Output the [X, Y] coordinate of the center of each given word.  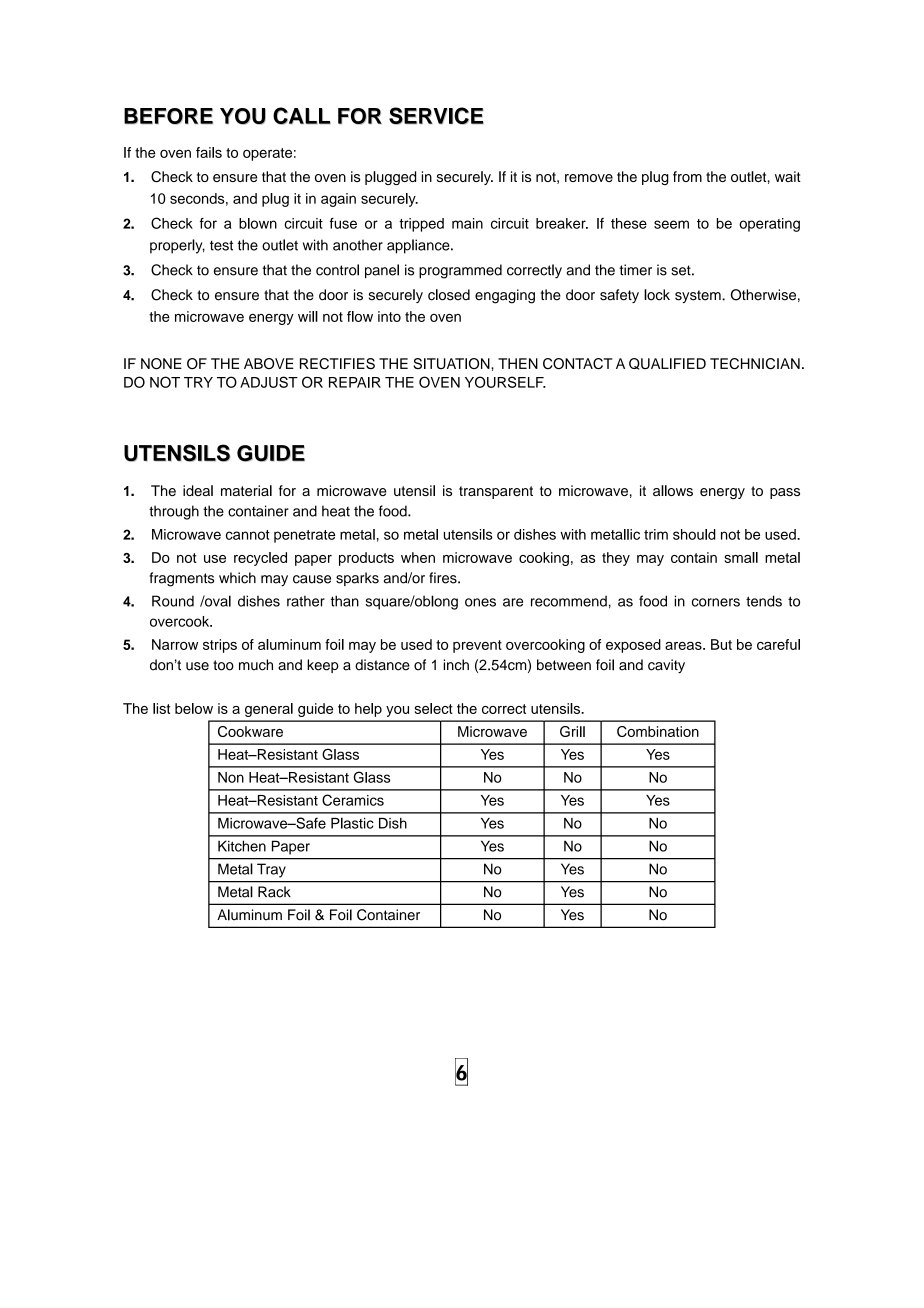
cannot [248, 535]
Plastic [352, 823]
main [467, 223]
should [694, 534]
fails [209, 152]
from [687, 176]
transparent [496, 492]
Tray [271, 871]
